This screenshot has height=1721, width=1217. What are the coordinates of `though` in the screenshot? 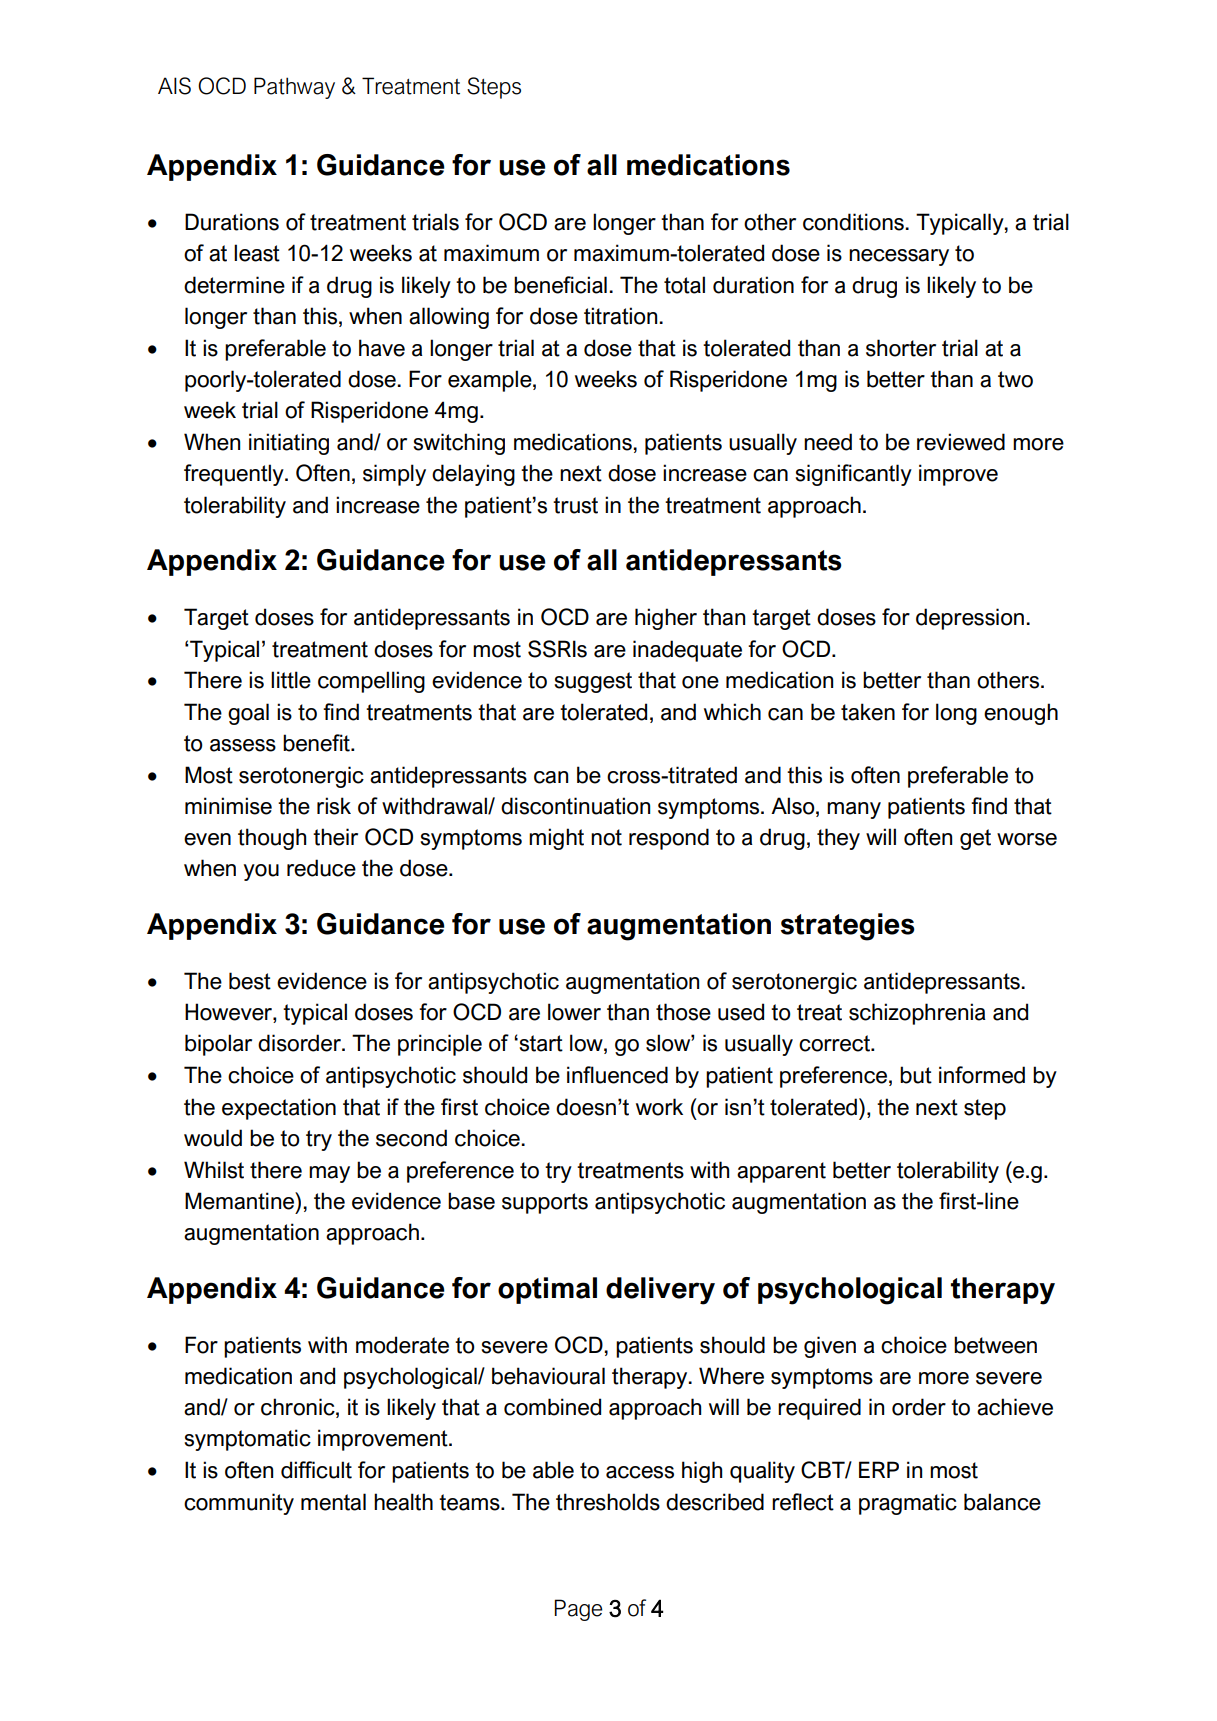 It's located at (272, 839).
